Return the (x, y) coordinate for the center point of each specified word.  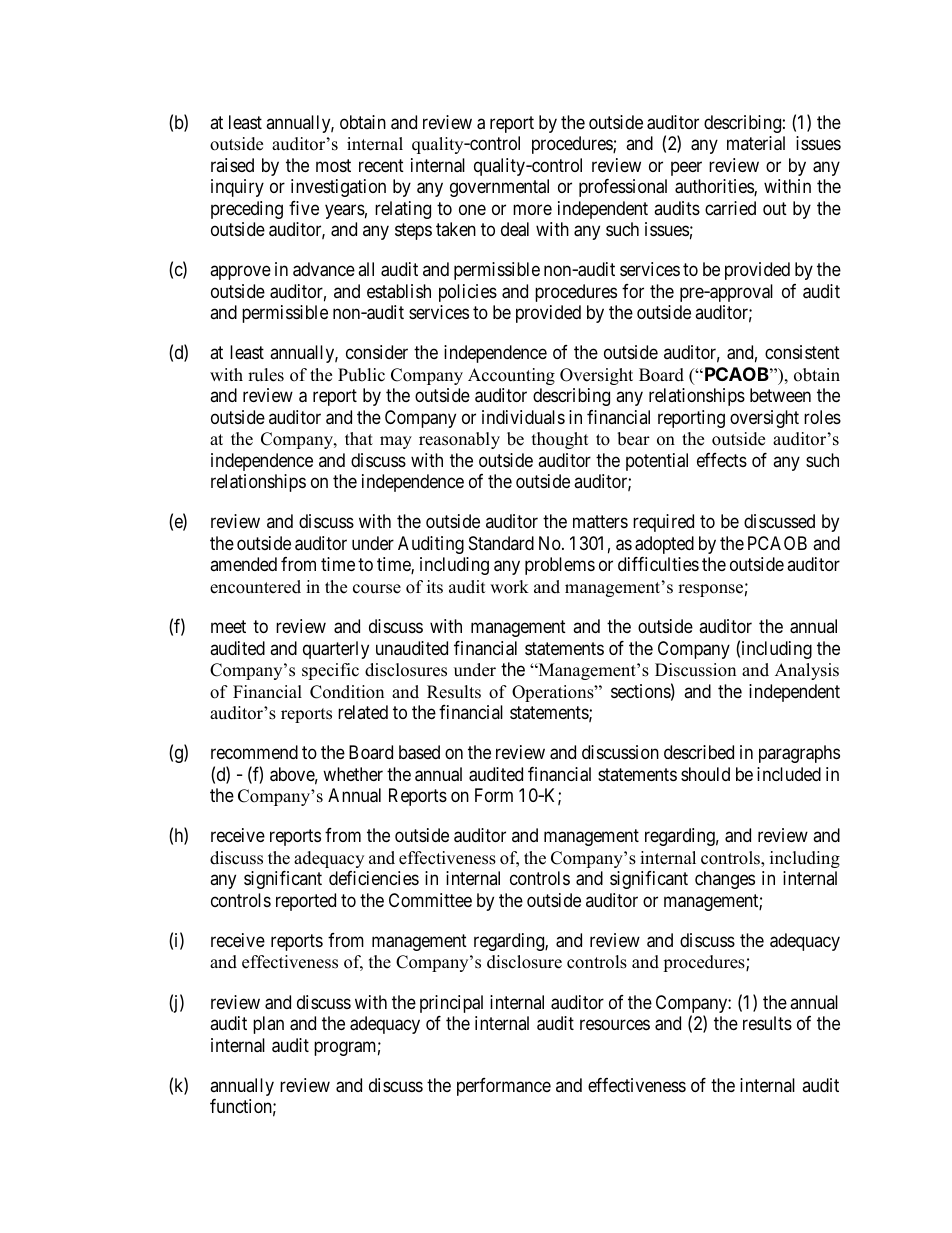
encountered (255, 587)
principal (451, 1004)
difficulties (658, 564)
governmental (499, 188)
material (756, 143)
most (333, 165)
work (509, 587)
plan (268, 1025)
